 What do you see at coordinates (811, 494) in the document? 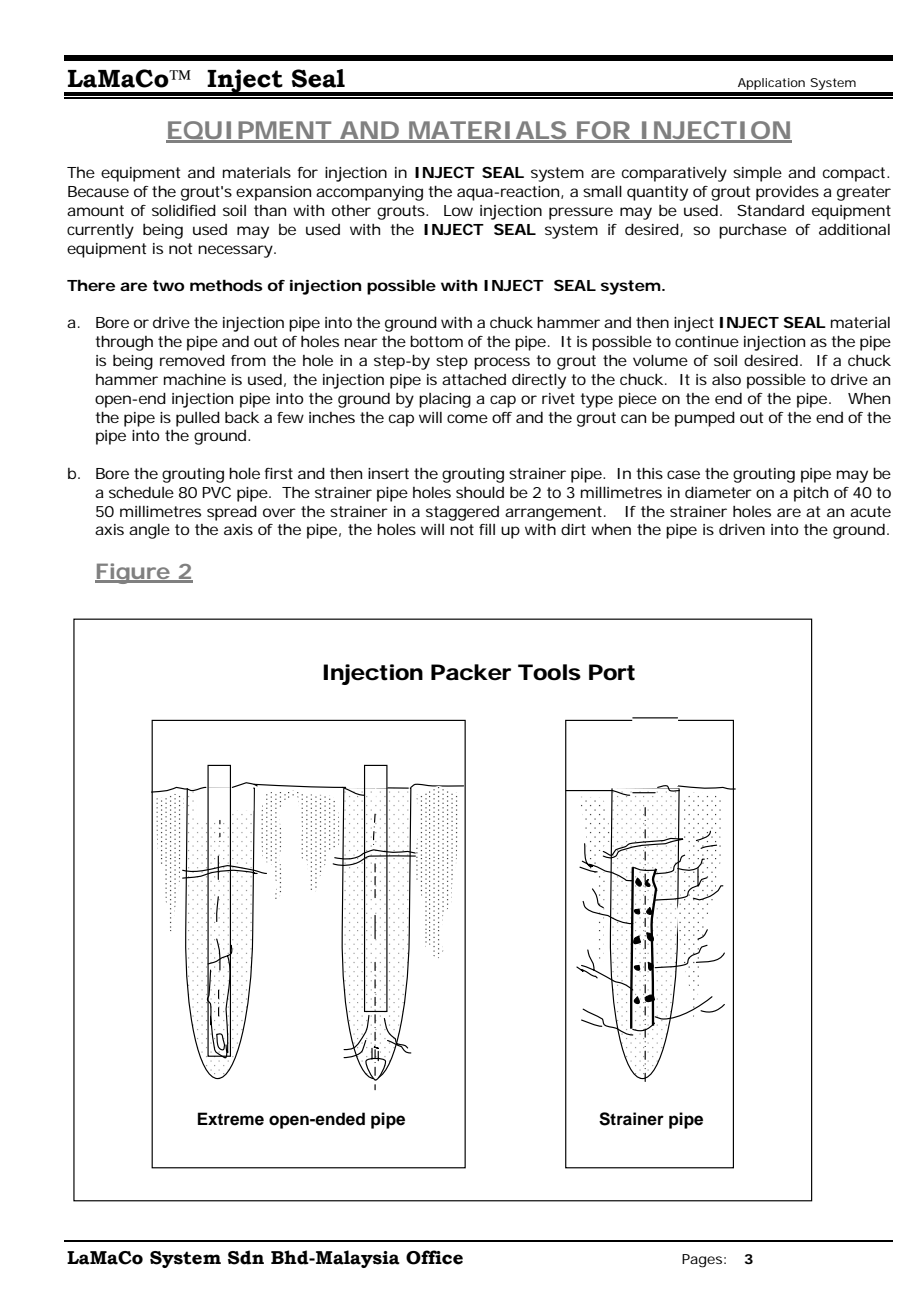
I see `pitch` at bounding box center [811, 494].
